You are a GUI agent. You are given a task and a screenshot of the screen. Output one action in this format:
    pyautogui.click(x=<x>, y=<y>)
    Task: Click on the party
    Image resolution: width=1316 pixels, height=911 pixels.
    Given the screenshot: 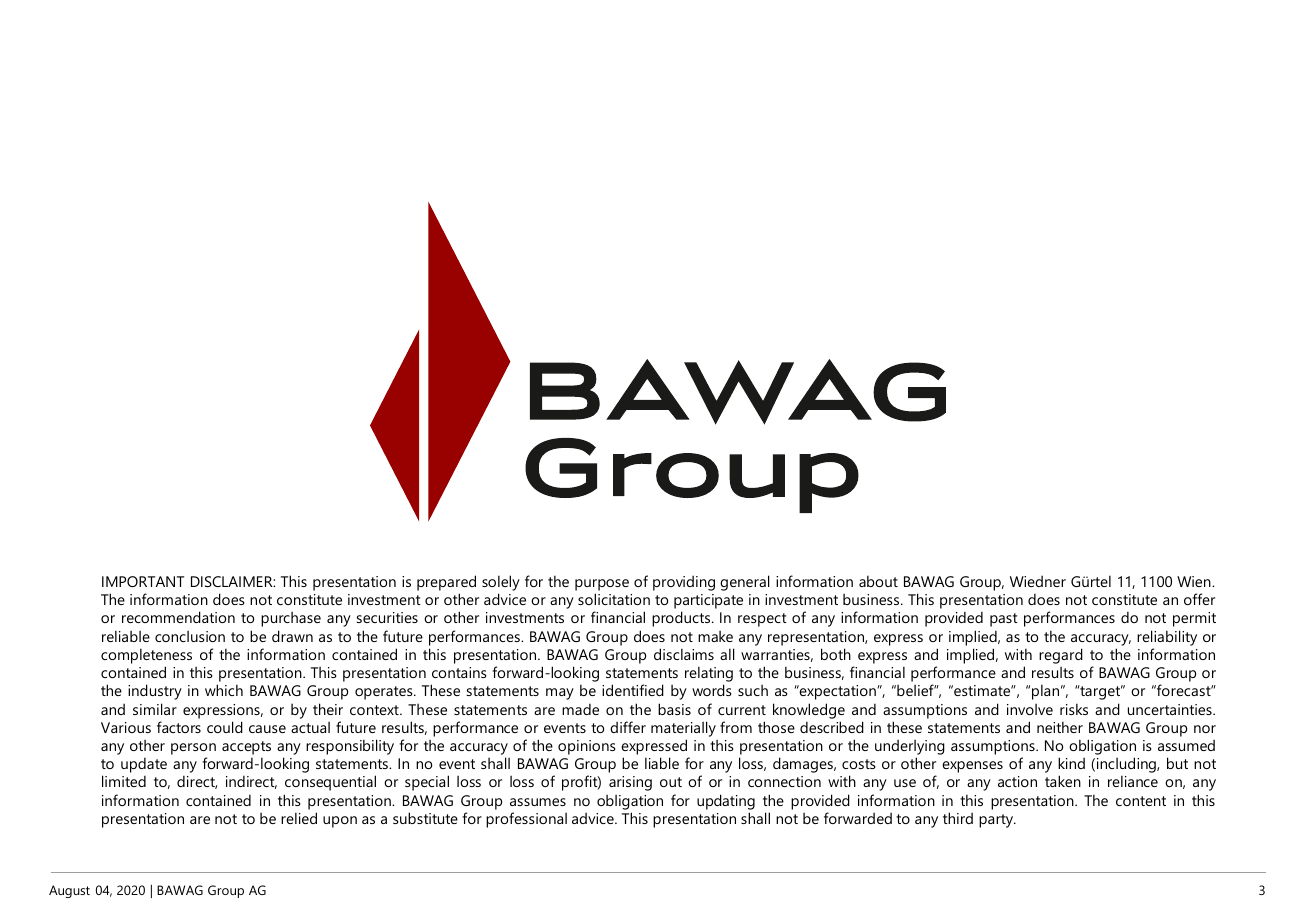 What is the action you would take?
    pyautogui.click(x=997, y=821)
